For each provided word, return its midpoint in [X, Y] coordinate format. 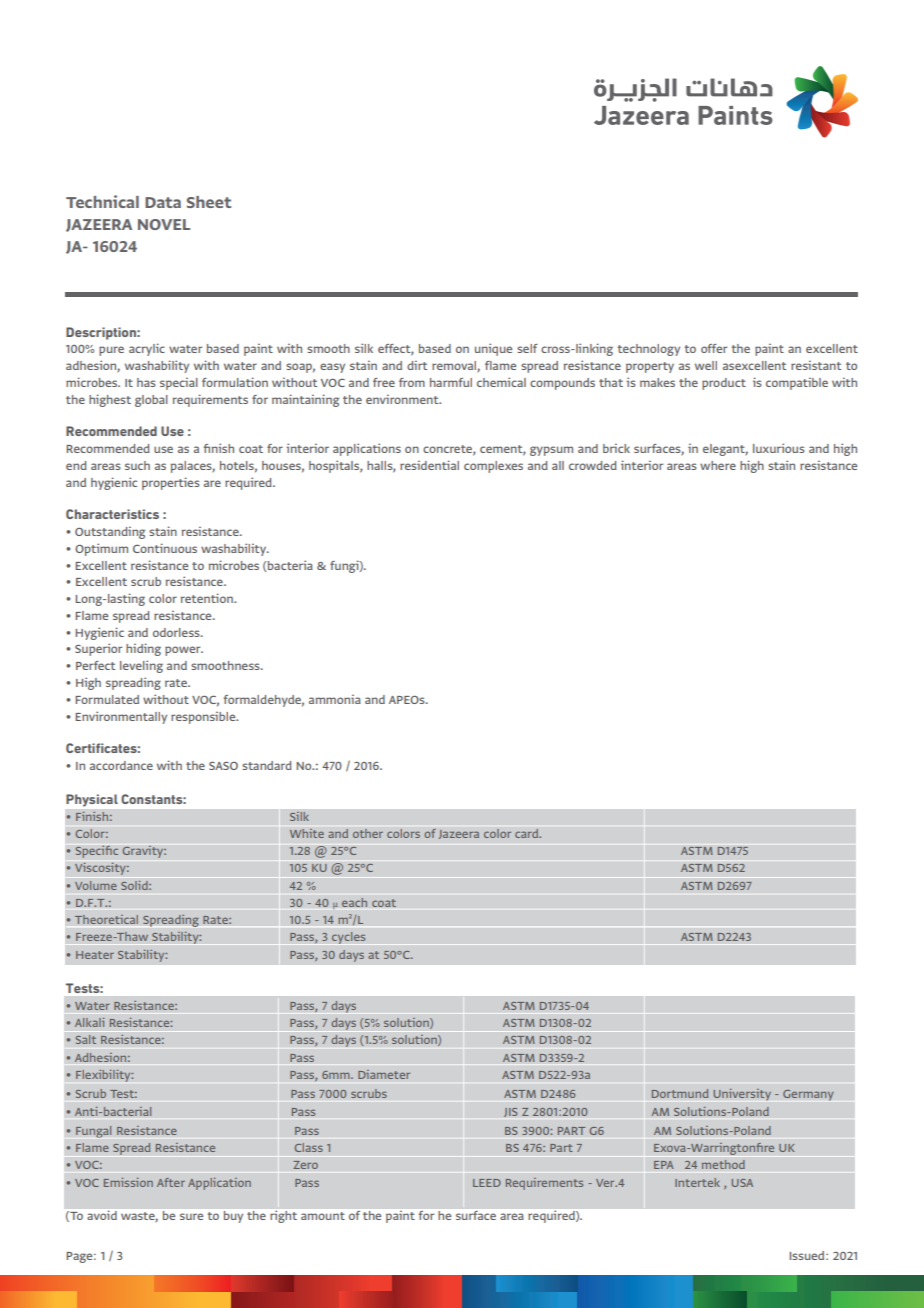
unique [493, 349]
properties [171, 483]
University [742, 1094]
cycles [348, 938]
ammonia [335, 699]
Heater [95, 955]
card [528, 833]
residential [429, 465]
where [718, 465]
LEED [487, 1183]
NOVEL [164, 224]
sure [191, 1216]
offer [714, 348]
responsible [204, 718]
